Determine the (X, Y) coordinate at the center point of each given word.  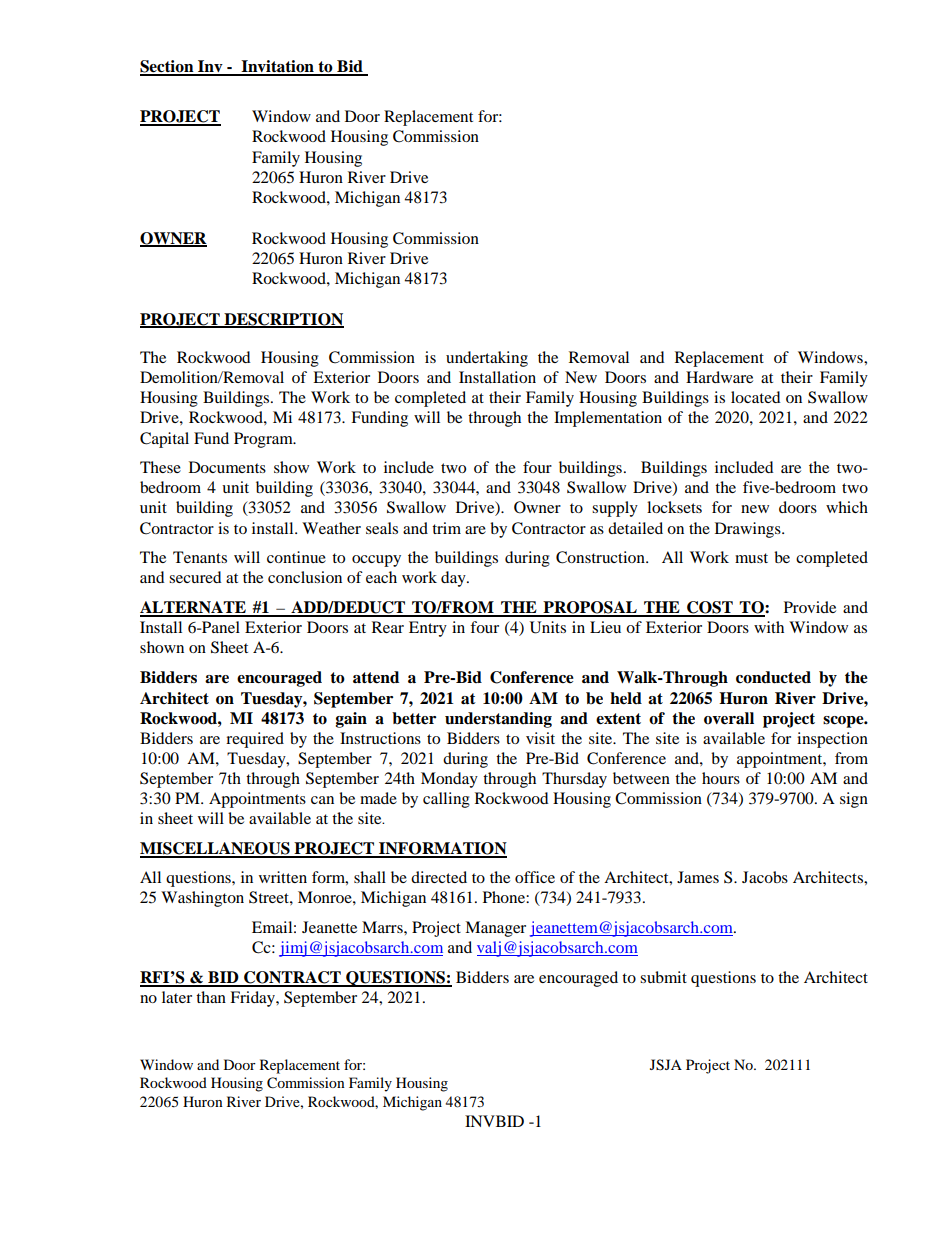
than (211, 997)
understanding (498, 720)
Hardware (719, 377)
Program (264, 440)
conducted (773, 677)
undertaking (487, 359)
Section (168, 67)
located (756, 397)
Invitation (277, 67)
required (255, 740)
